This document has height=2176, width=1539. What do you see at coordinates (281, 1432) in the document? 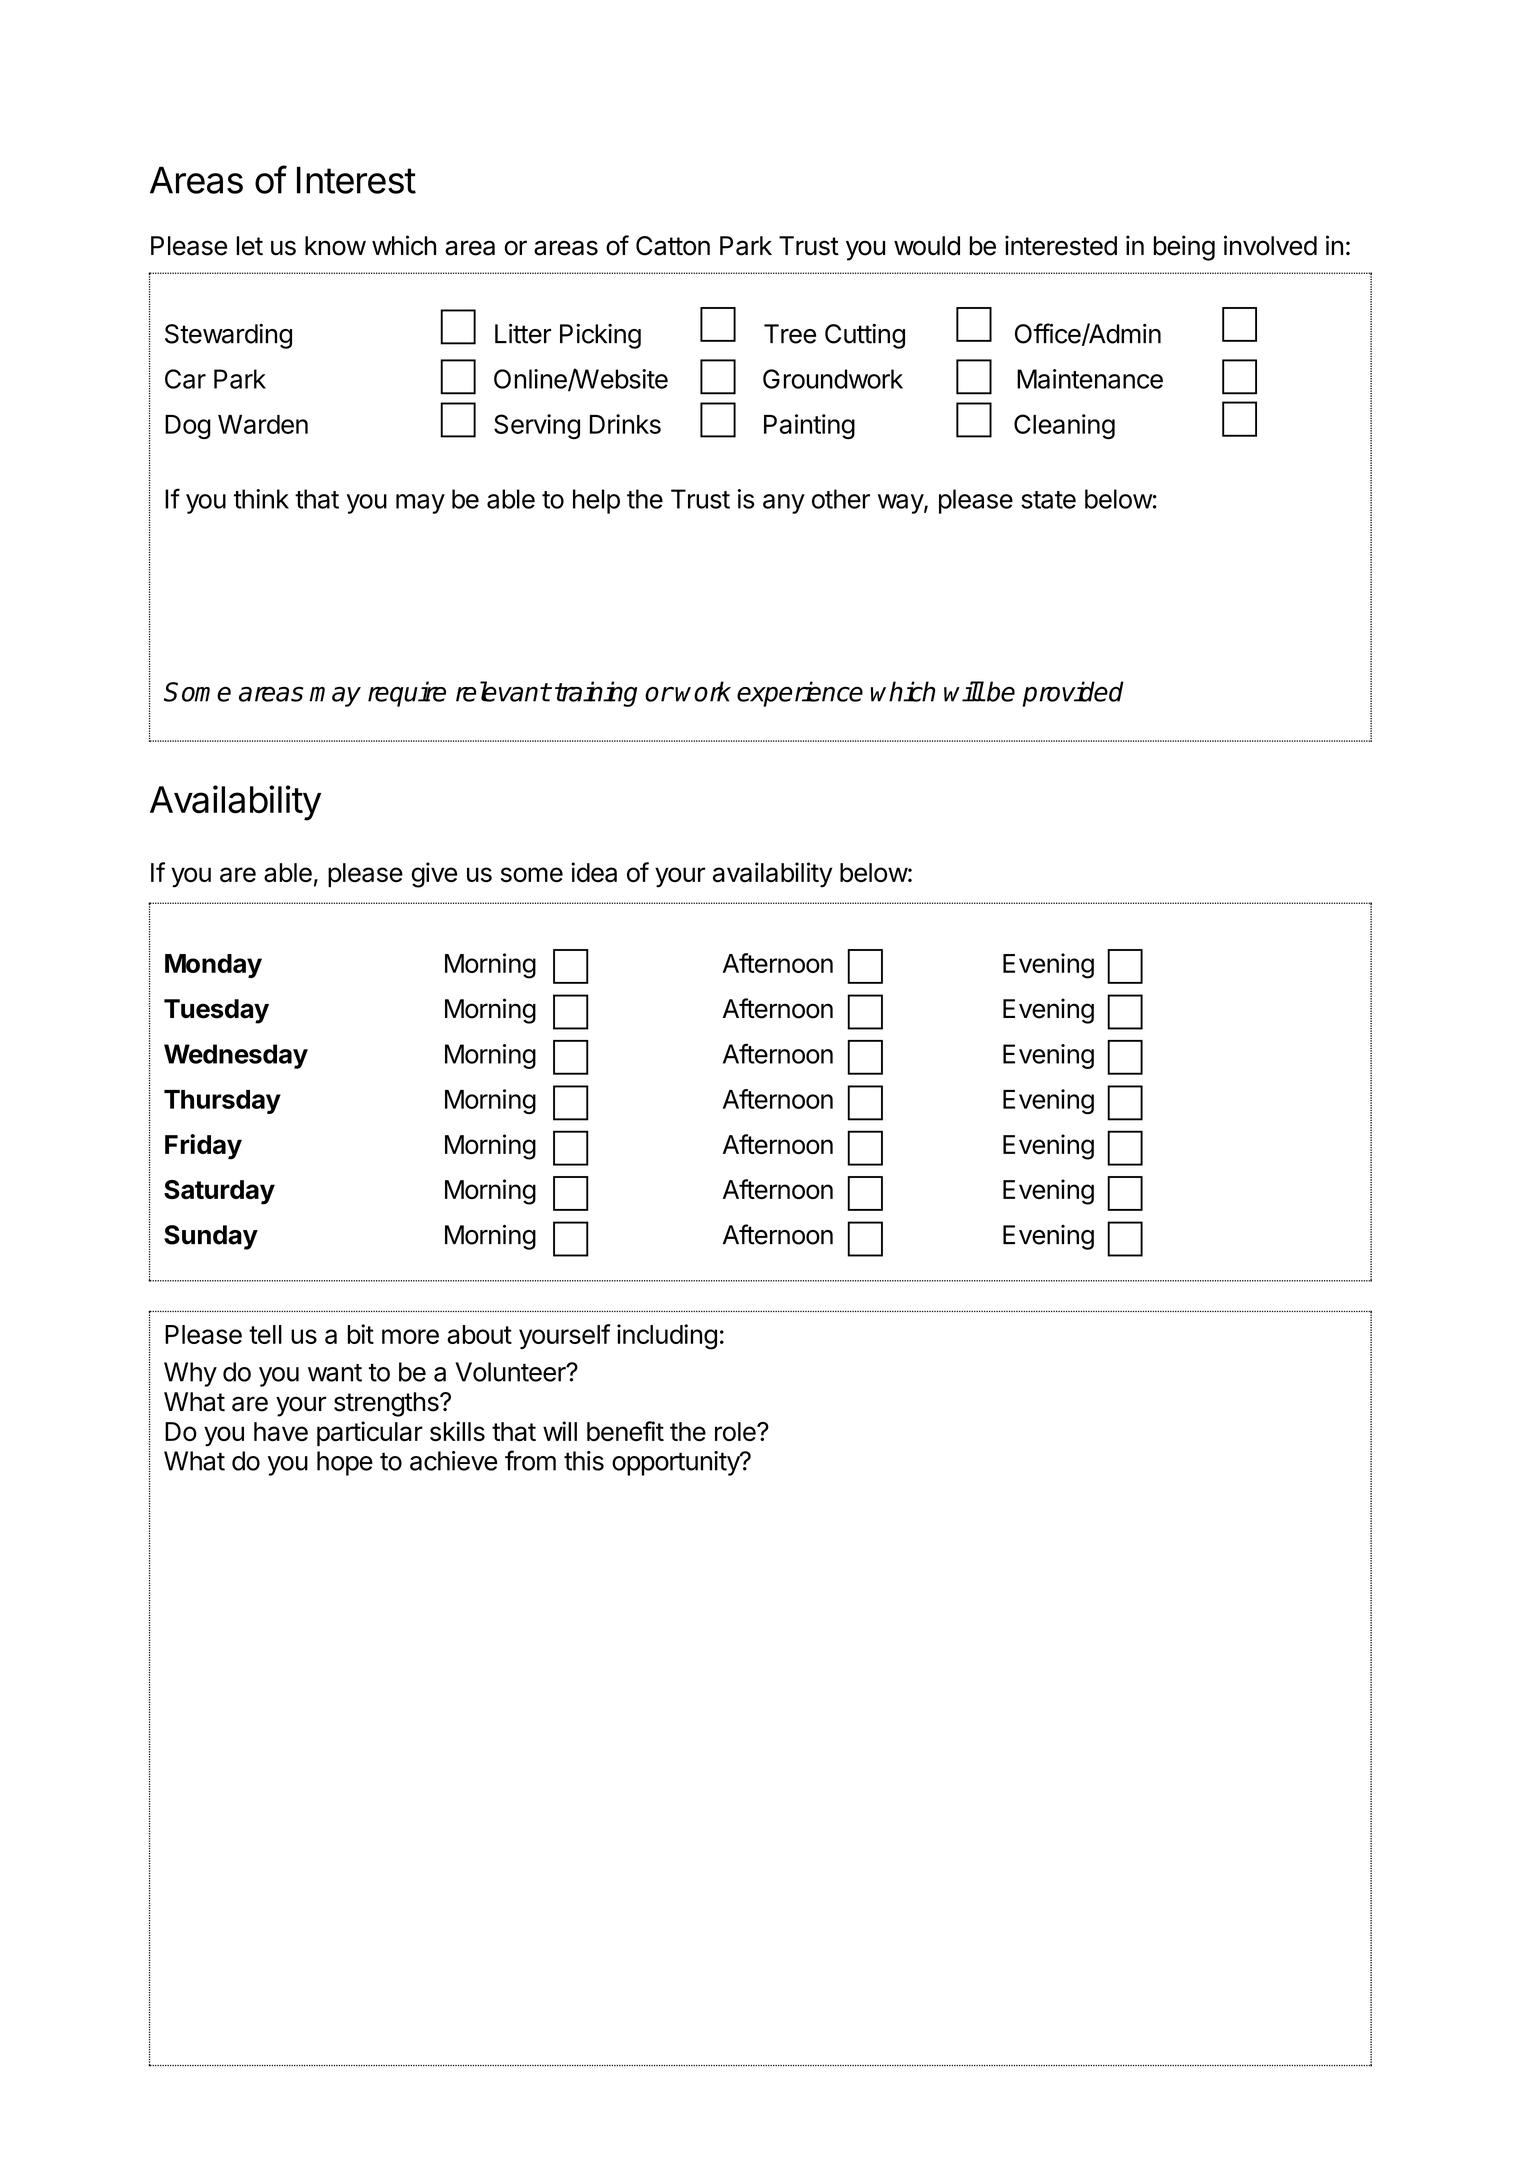
I see `have` at bounding box center [281, 1432].
